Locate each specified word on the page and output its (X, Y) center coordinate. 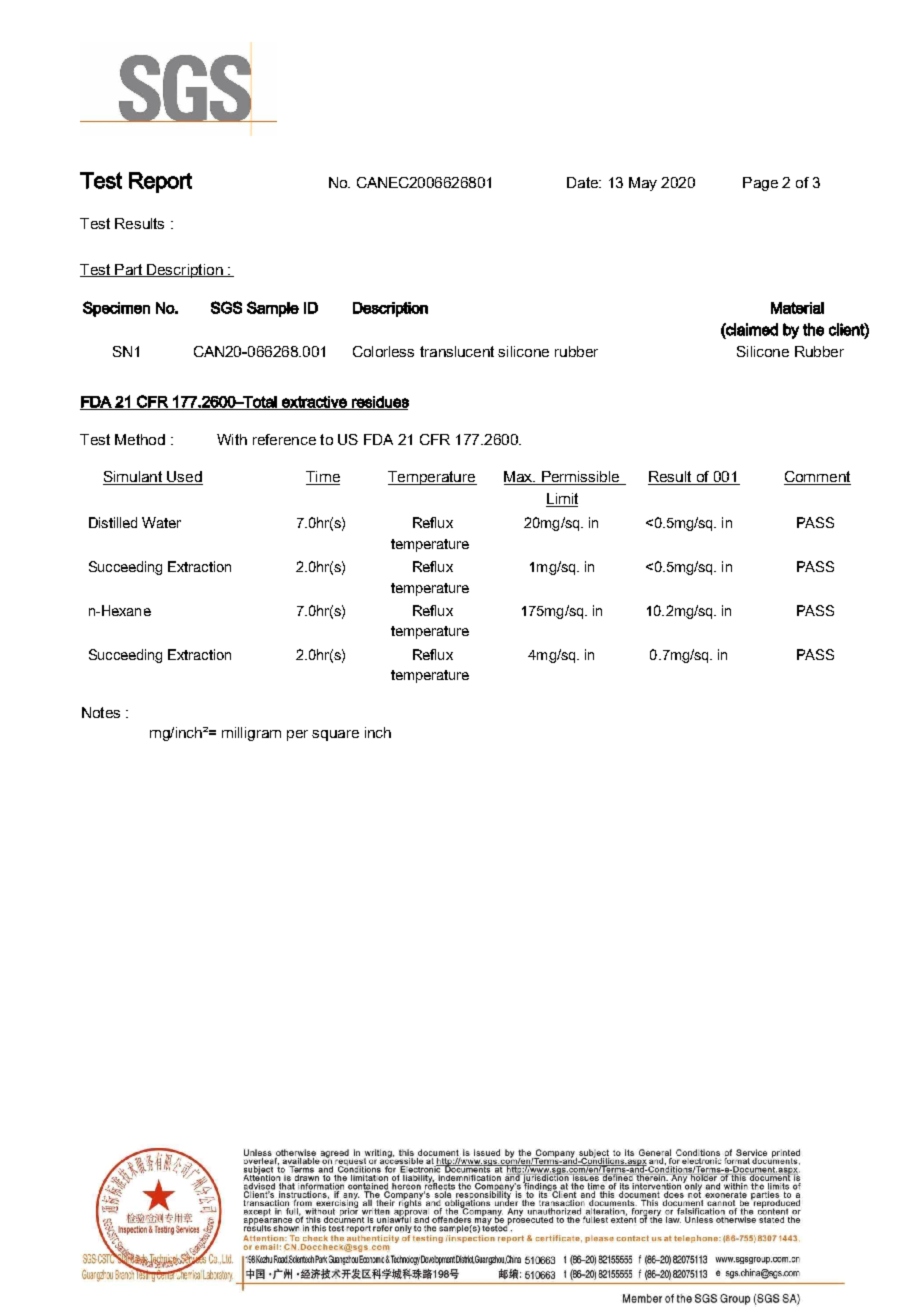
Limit (562, 500)
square (335, 735)
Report (160, 182)
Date (583, 182)
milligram (251, 734)
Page (760, 184)
